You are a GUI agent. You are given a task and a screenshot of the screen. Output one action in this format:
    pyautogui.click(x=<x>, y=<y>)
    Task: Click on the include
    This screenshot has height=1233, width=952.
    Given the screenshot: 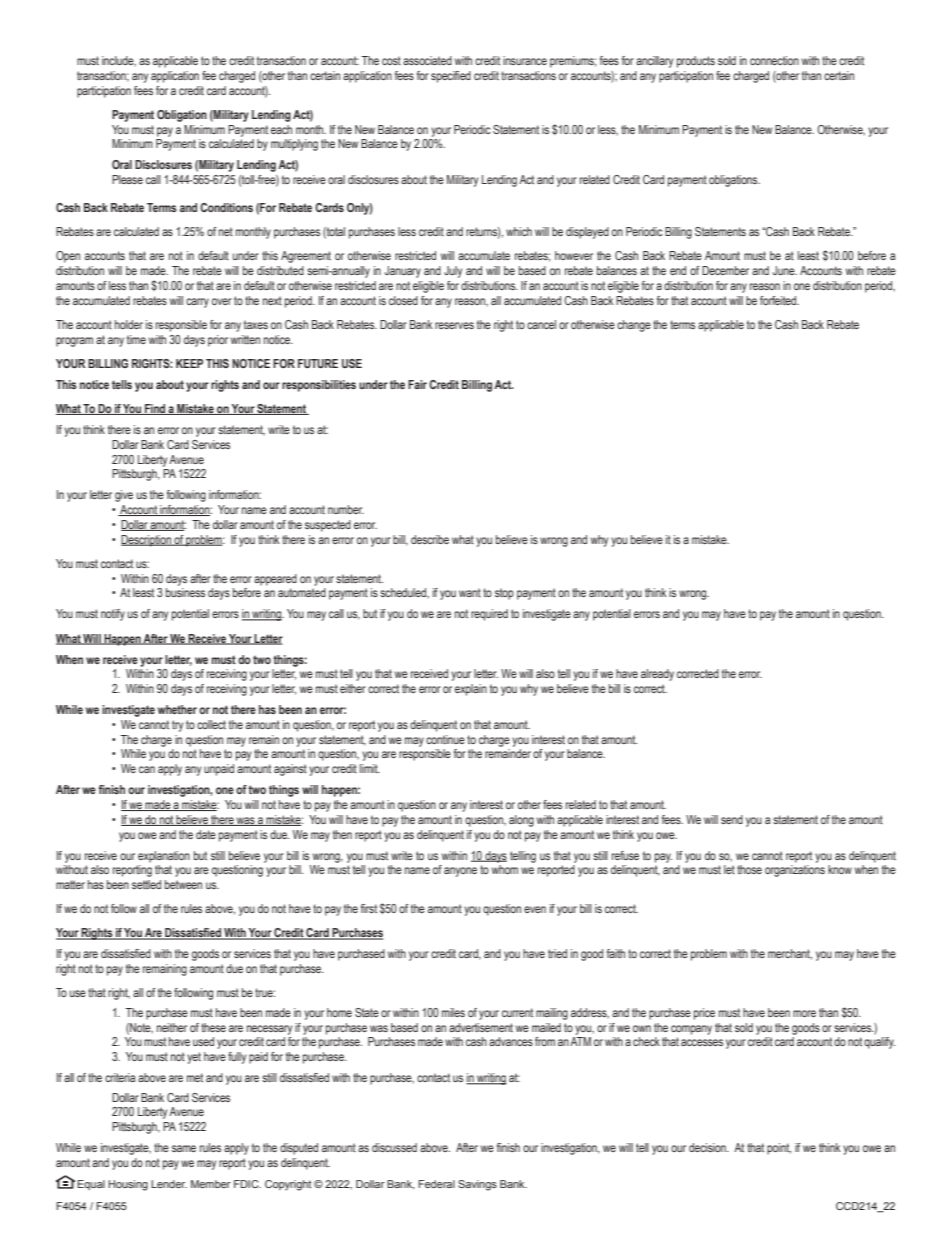 What is the action you would take?
    pyautogui.click(x=119, y=61)
